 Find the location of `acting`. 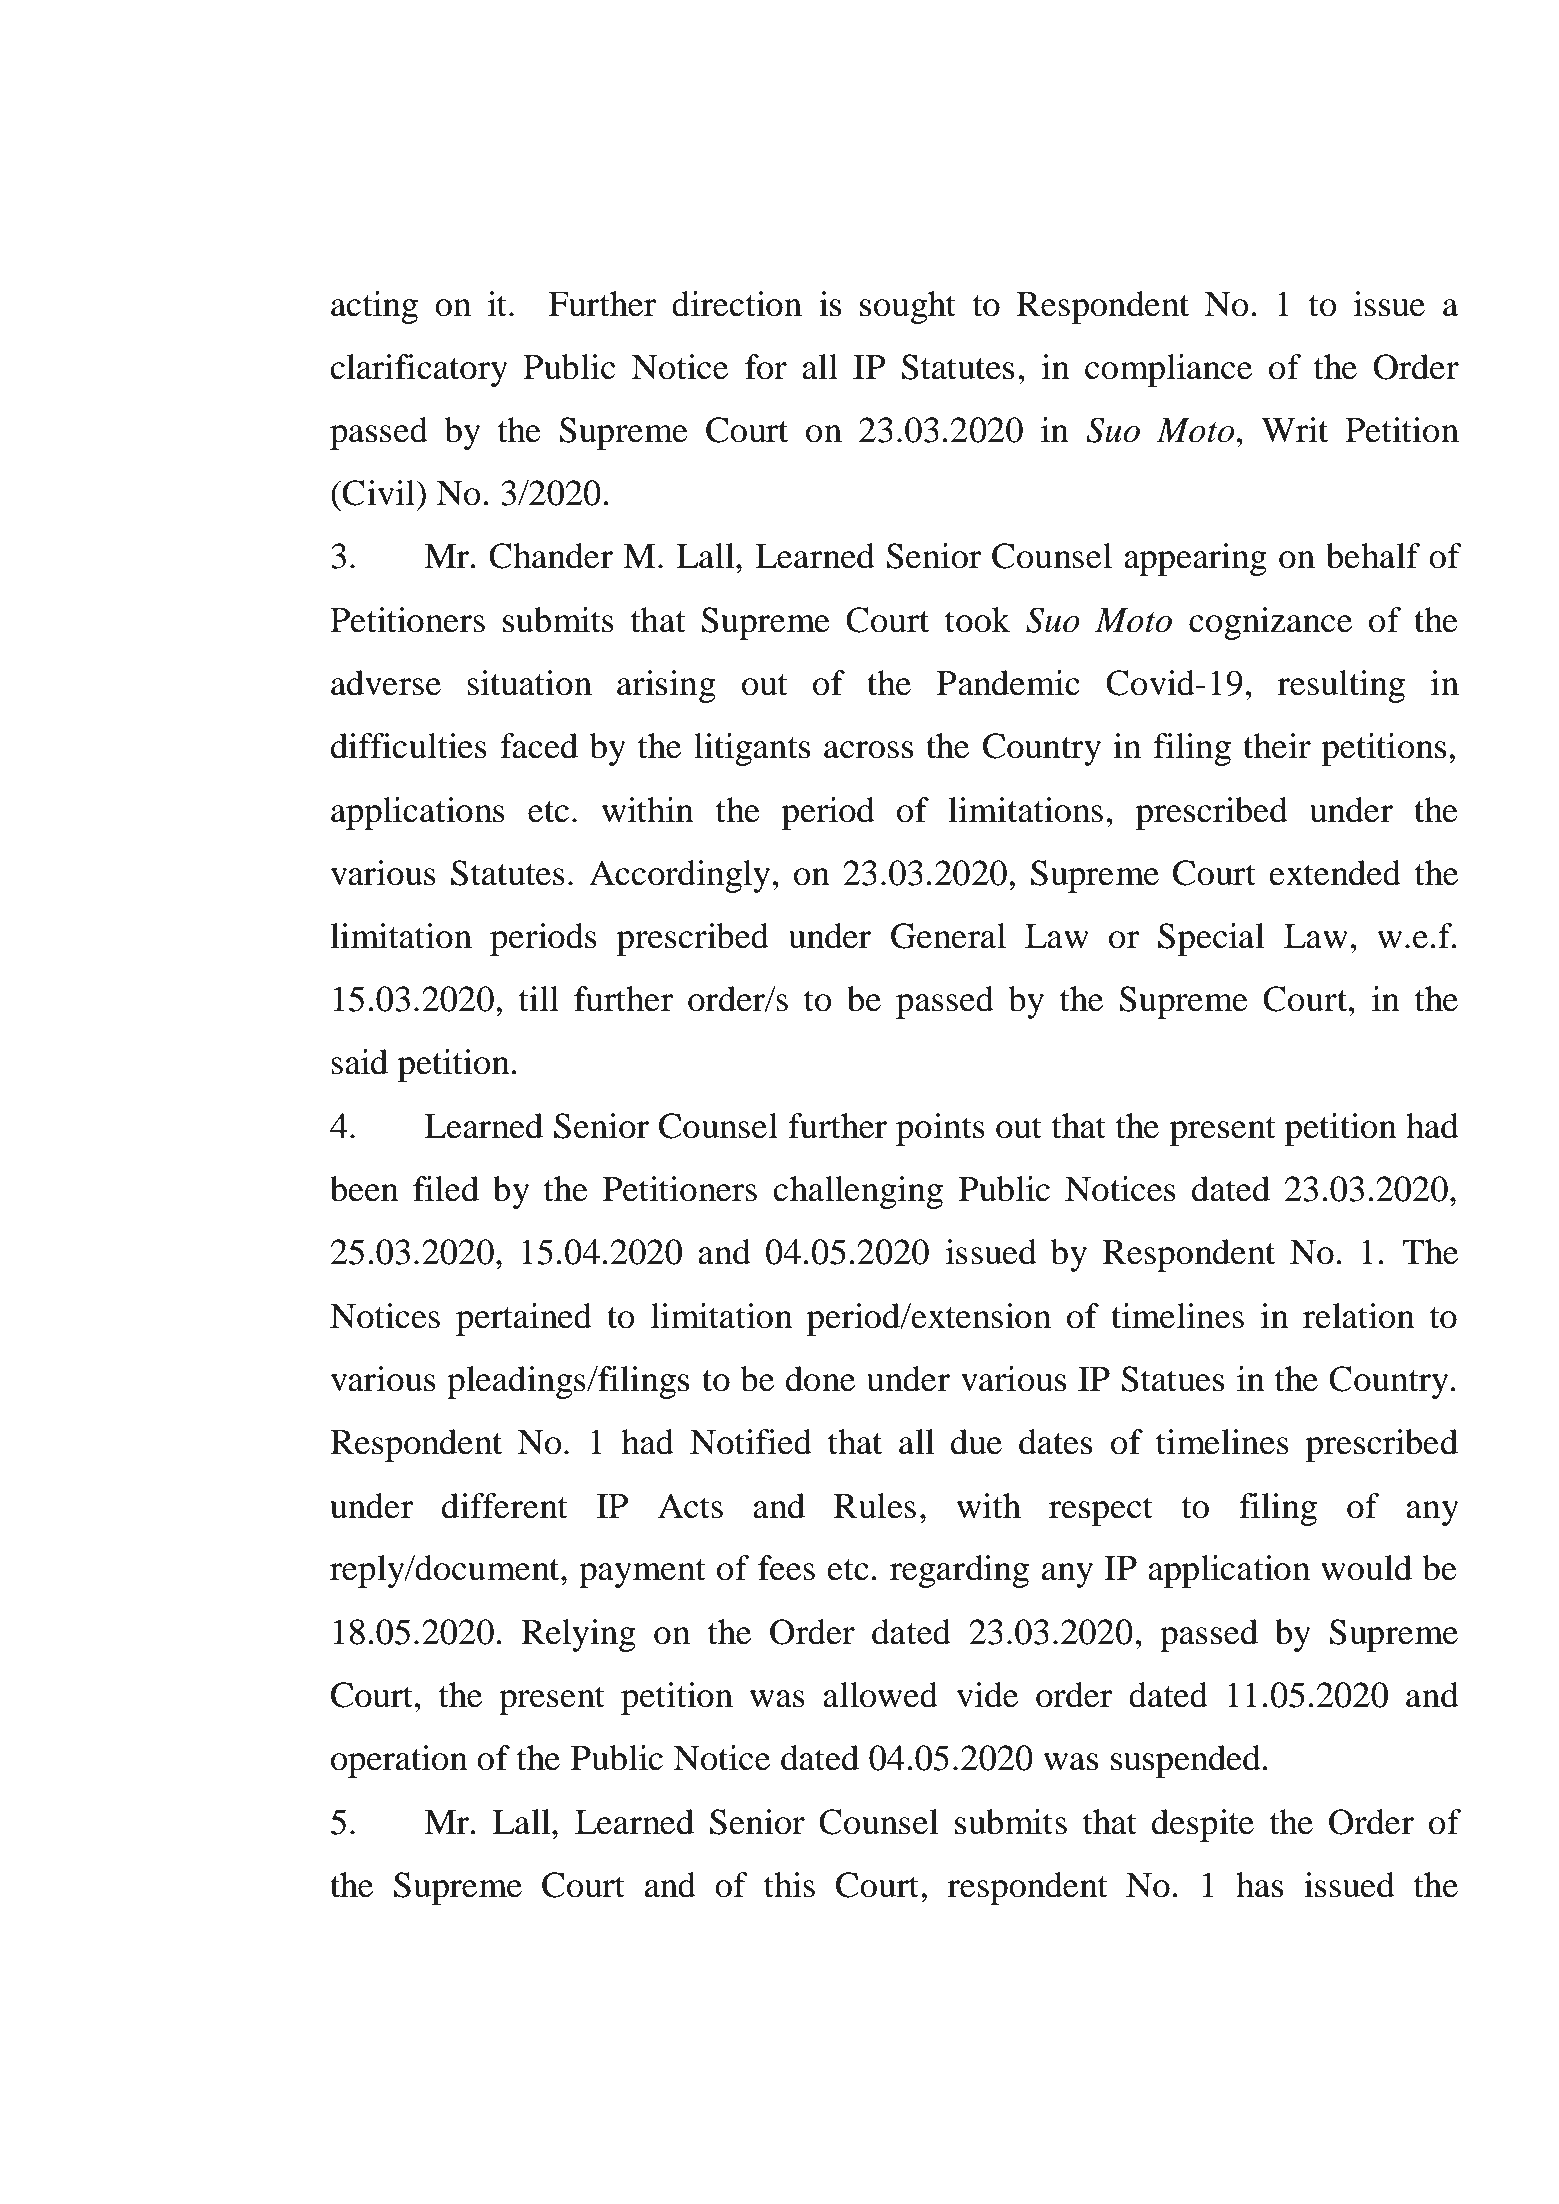

acting is located at coordinates (374, 307).
